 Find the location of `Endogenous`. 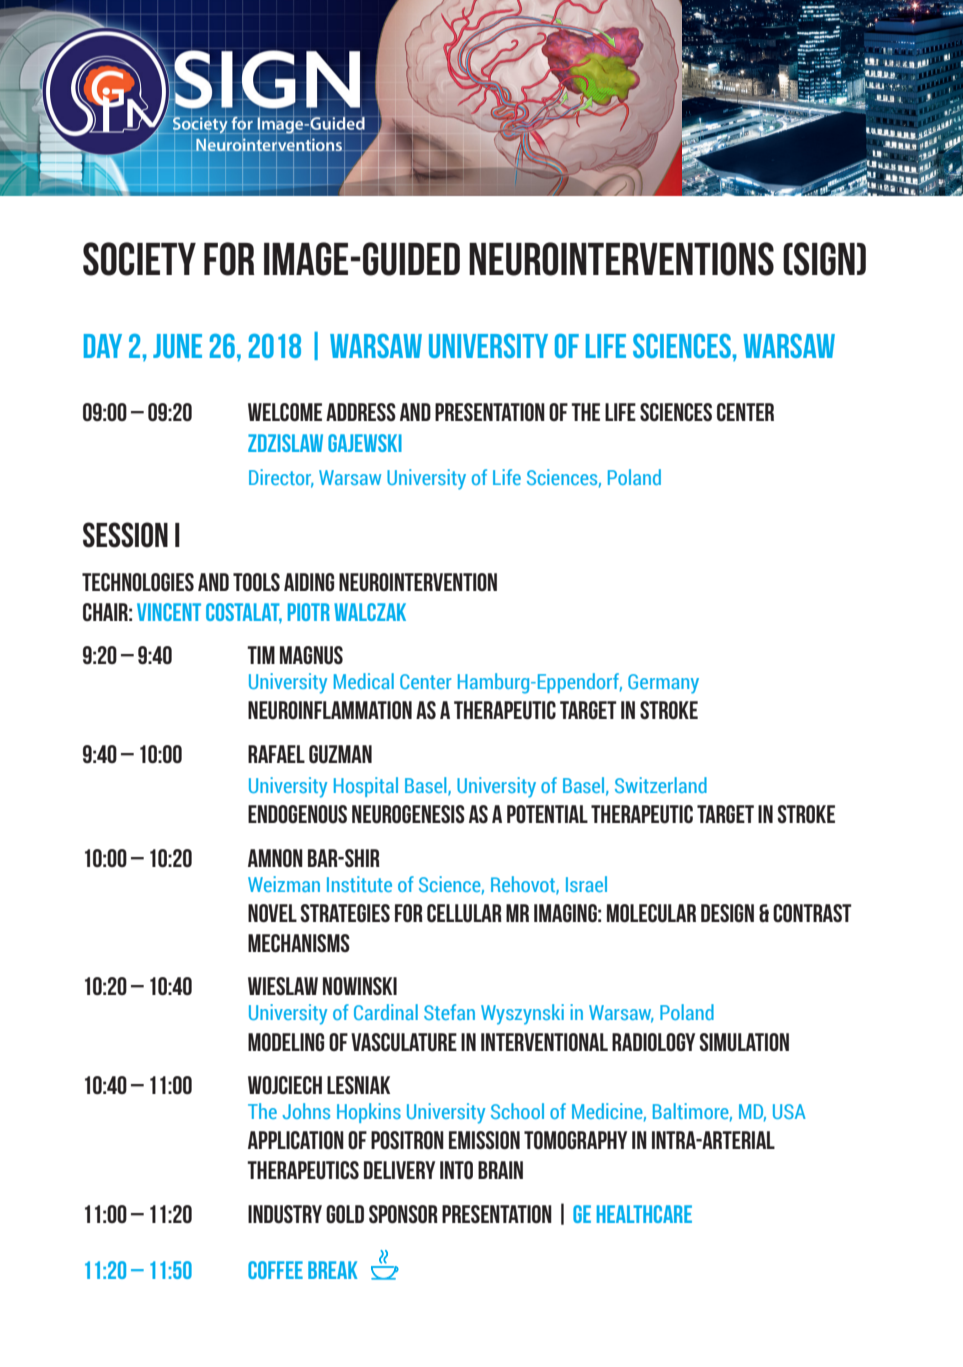

Endogenous is located at coordinates (297, 814).
